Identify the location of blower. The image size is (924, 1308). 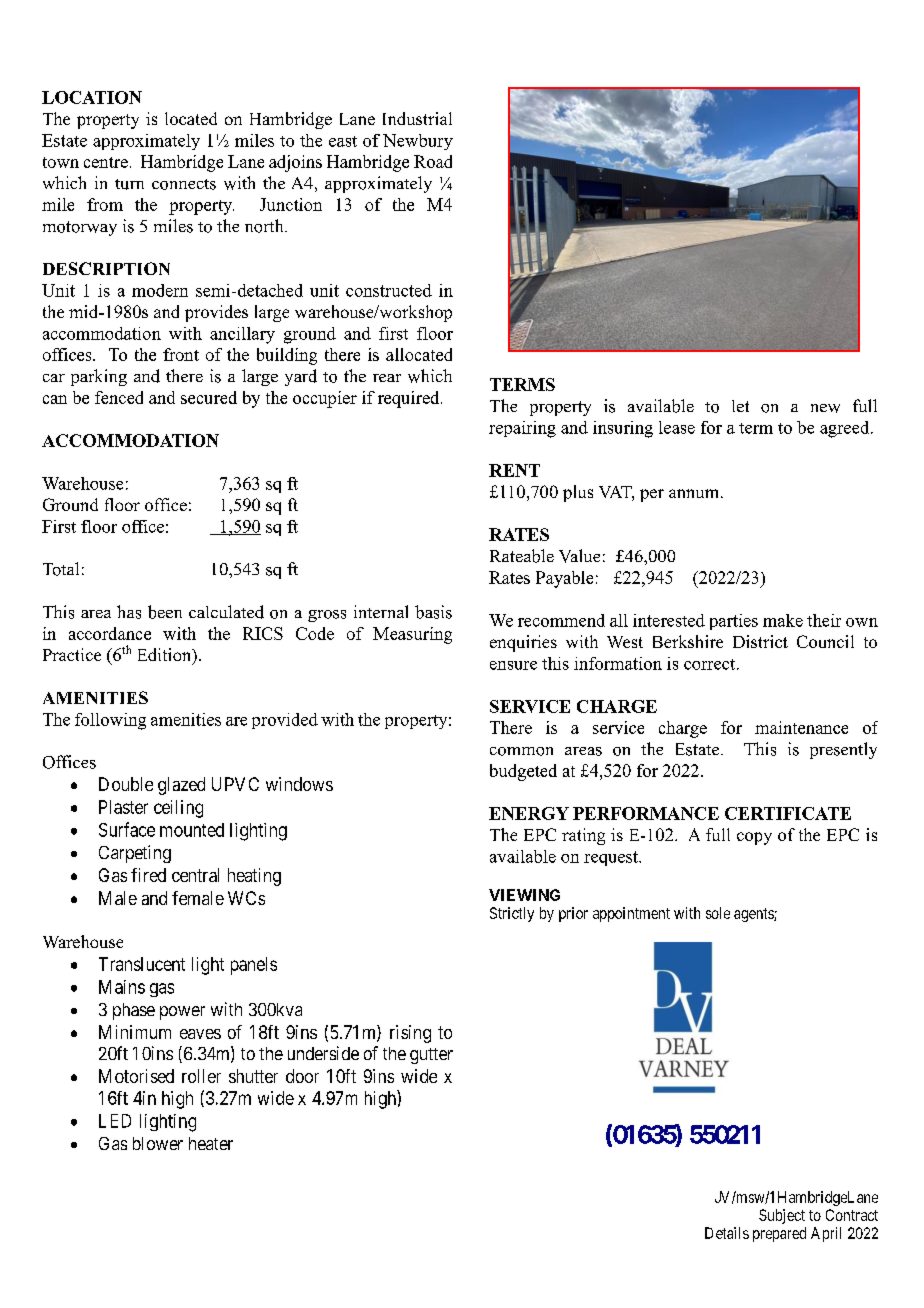
(158, 1143).
